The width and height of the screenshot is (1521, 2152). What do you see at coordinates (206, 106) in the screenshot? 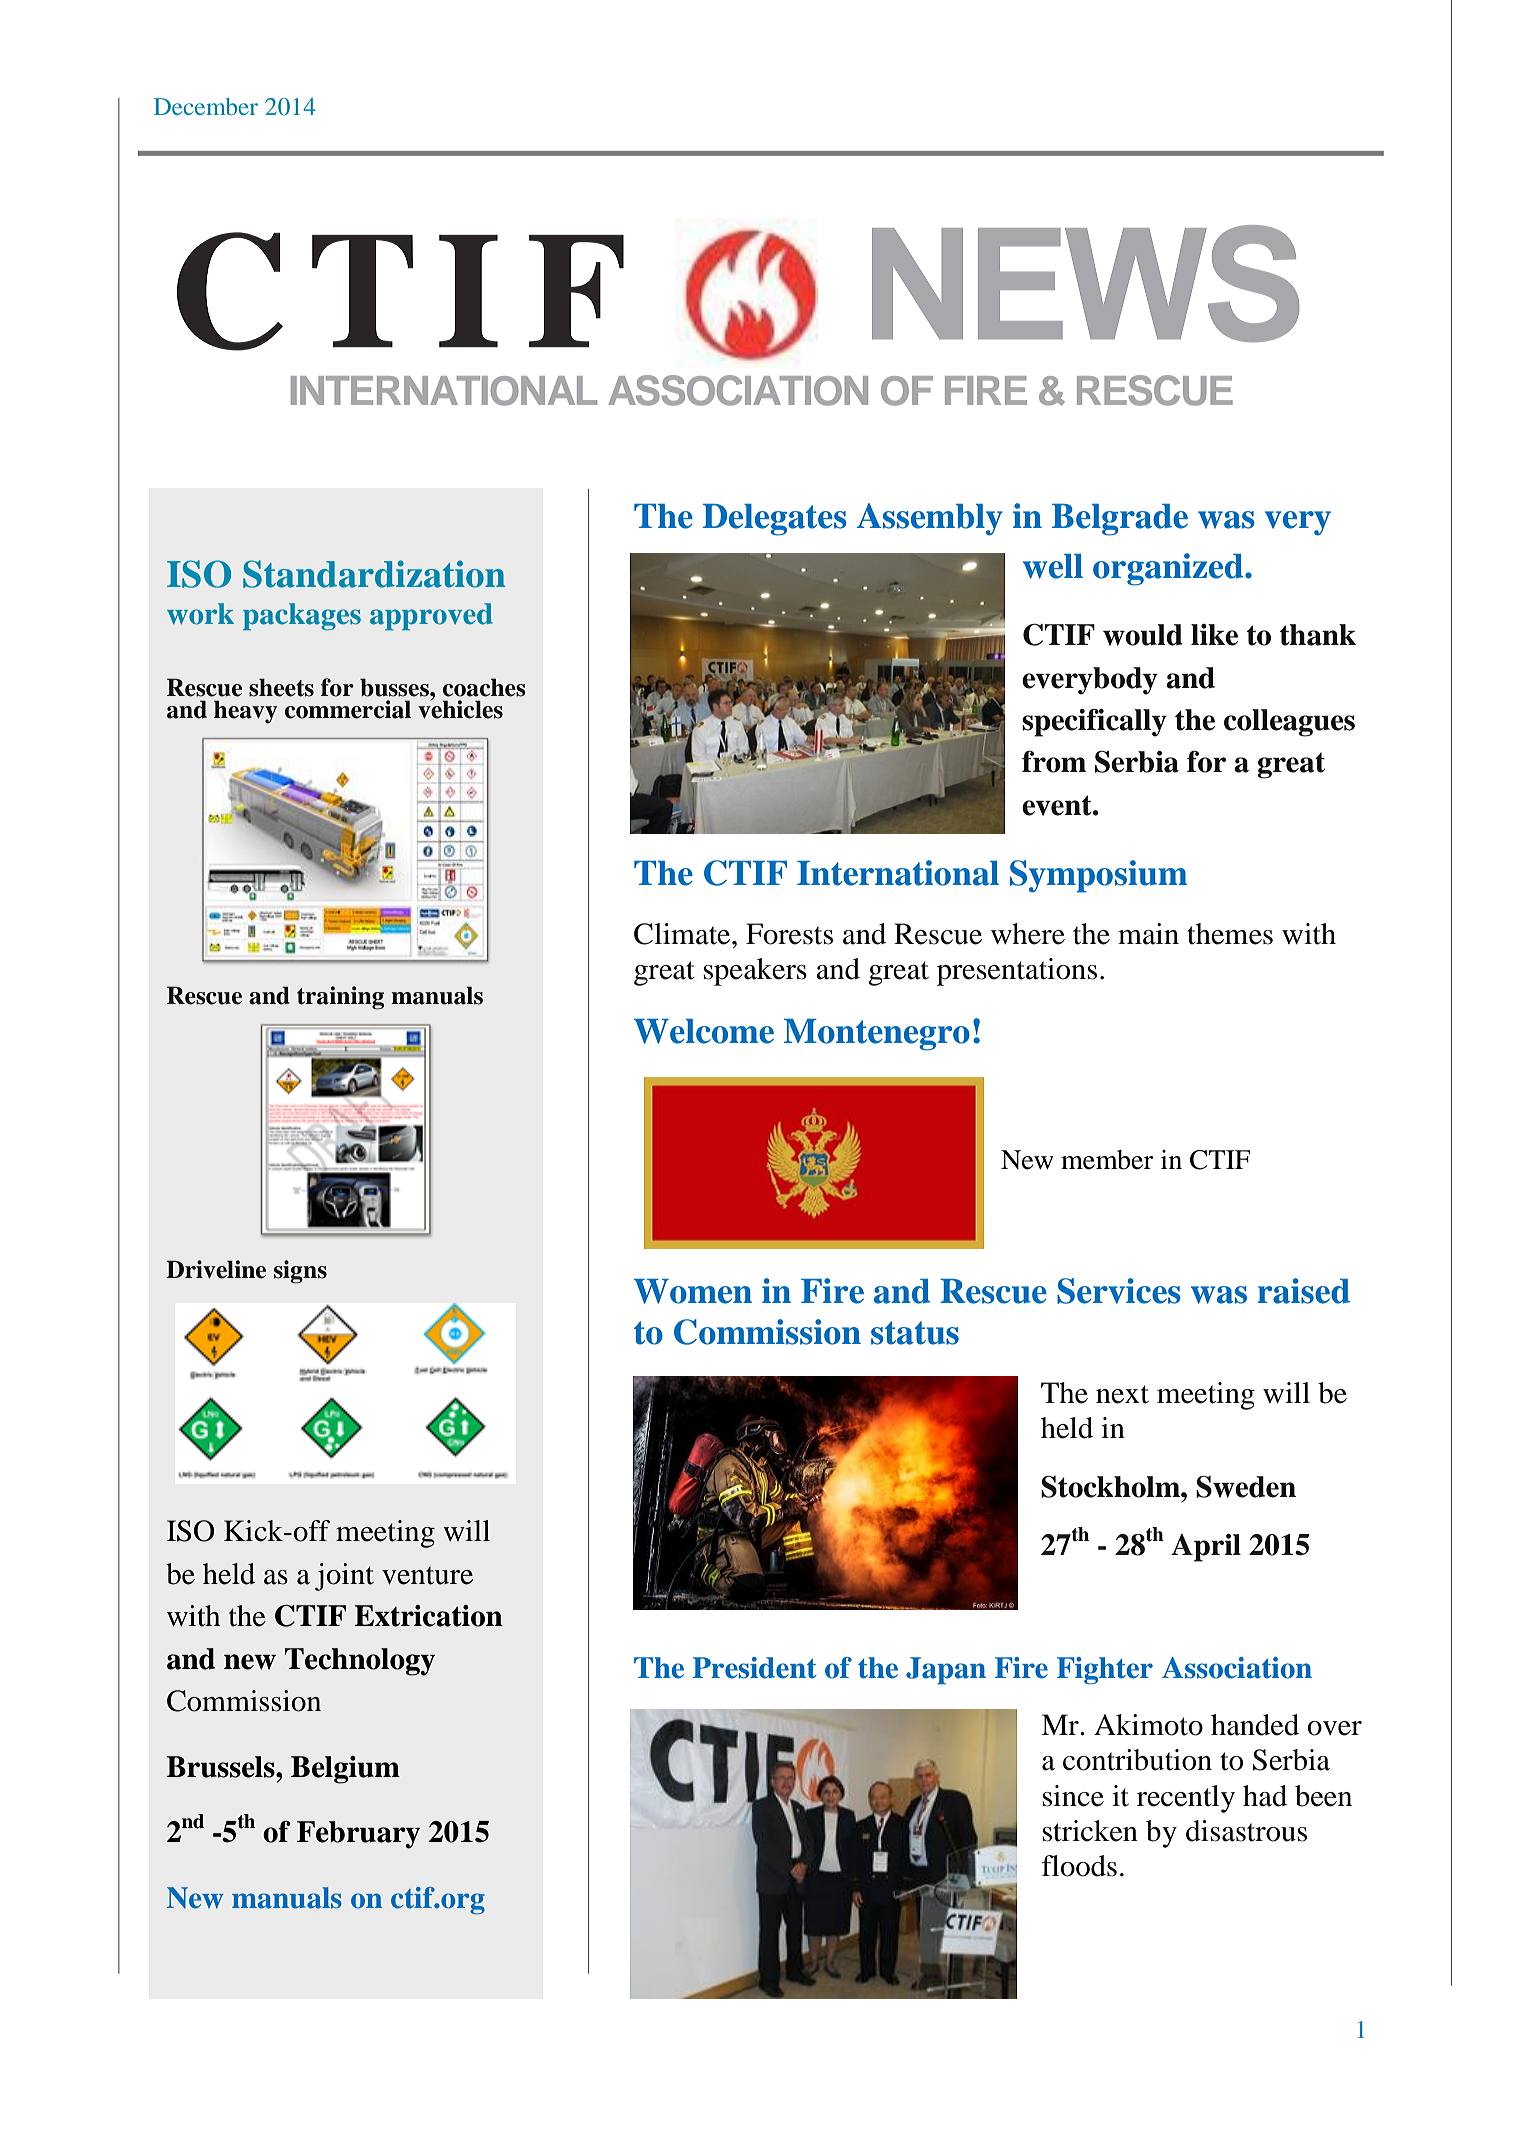
I see `December` at bounding box center [206, 106].
